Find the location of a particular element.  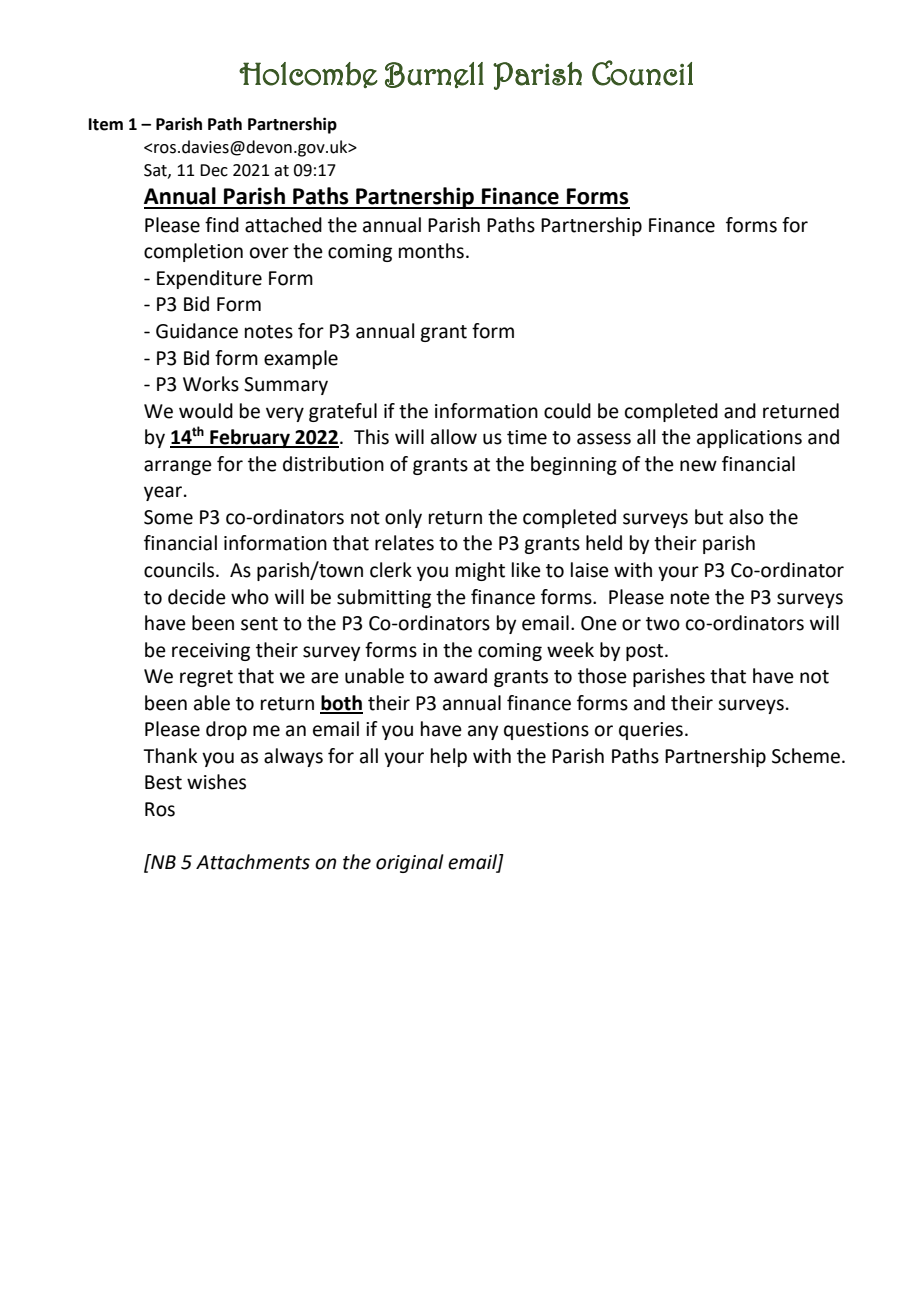

Sat is located at coordinates (156, 171).
